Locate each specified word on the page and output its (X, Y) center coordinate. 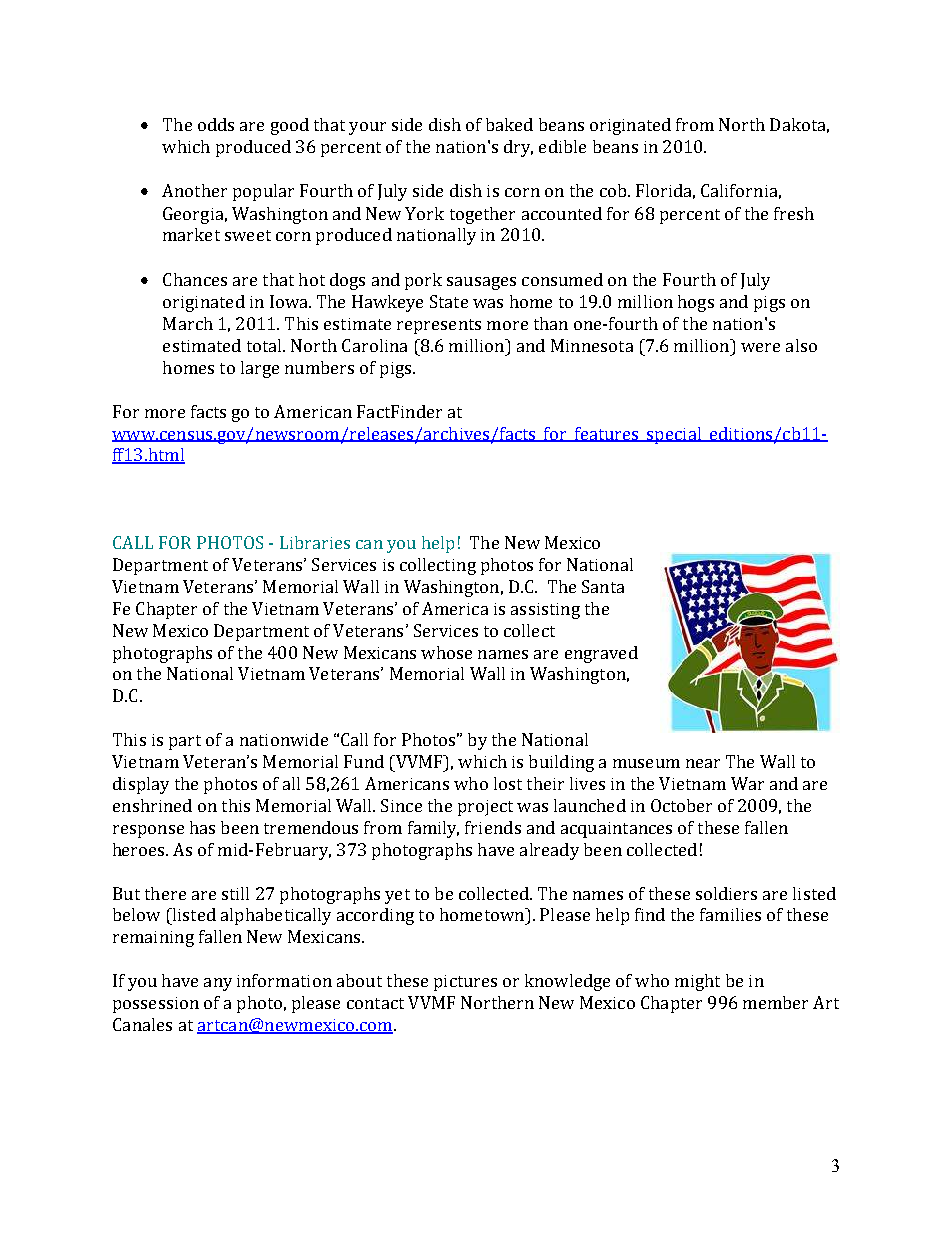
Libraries (315, 542)
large (260, 369)
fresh (794, 213)
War (747, 783)
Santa (603, 586)
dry (518, 148)
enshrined (152, 805)
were (760, 347)
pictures (465, 983)
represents (439, 326)
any (218, 984)
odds (216, 124)
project (485, 808)
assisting (545, 611)
